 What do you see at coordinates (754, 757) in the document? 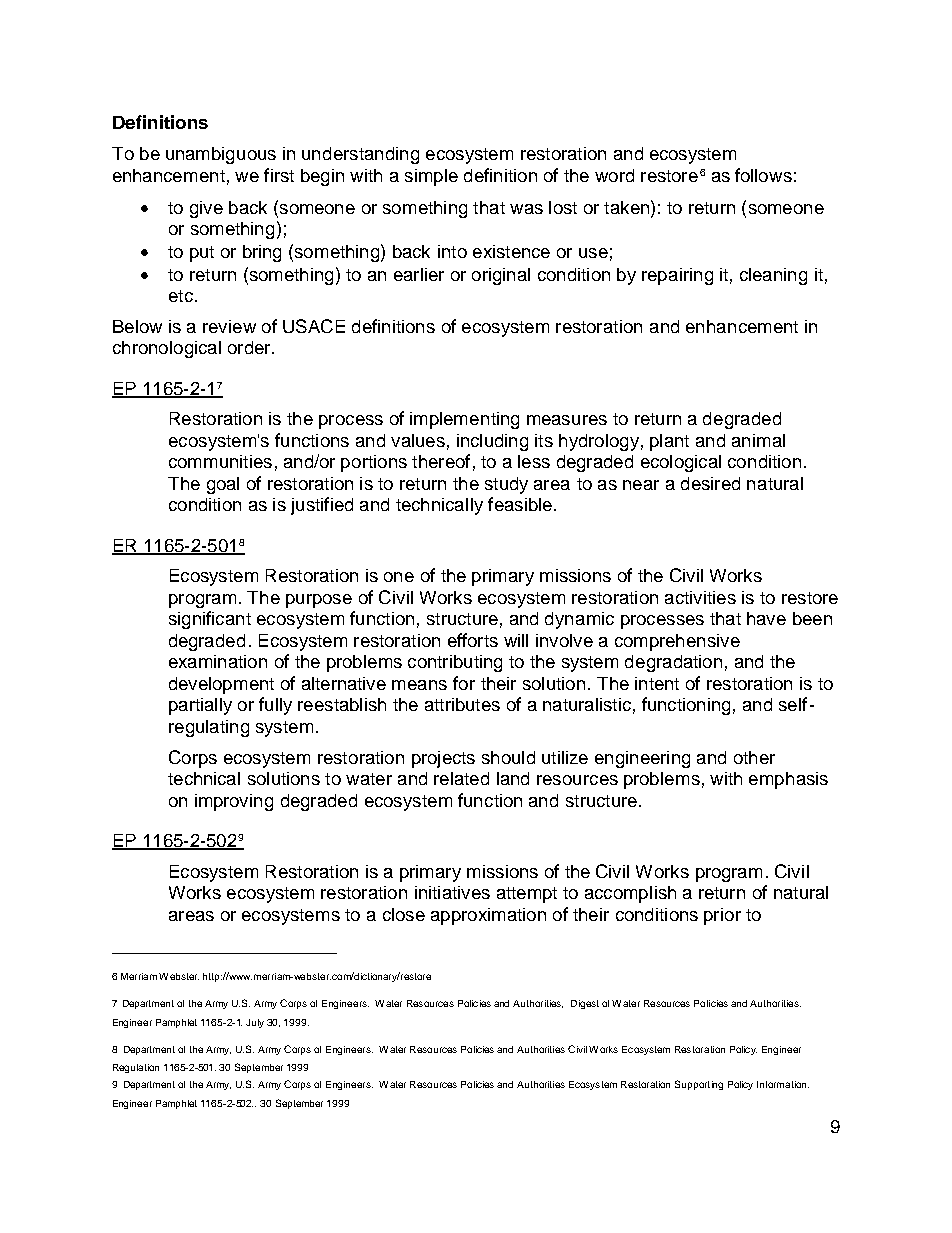
I see `other` at bounding box center [754, 757].
